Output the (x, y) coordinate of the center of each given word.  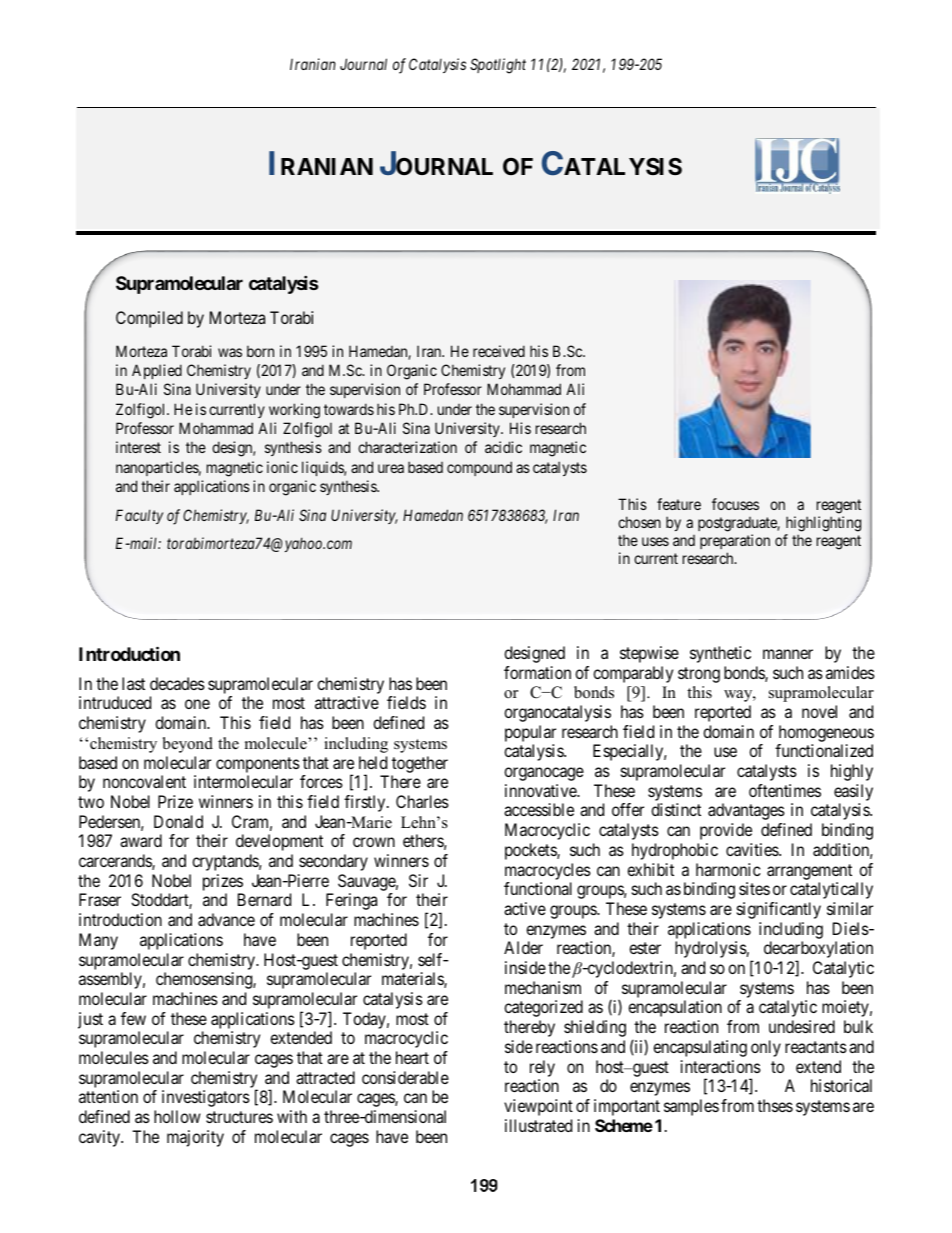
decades (177, 683)
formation (537, 672)
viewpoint (538, 1107)
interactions (721, 1066)
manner (788, 654)
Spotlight (498, 66)
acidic (503, 447)
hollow (177, 1116)
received (499, 351)
